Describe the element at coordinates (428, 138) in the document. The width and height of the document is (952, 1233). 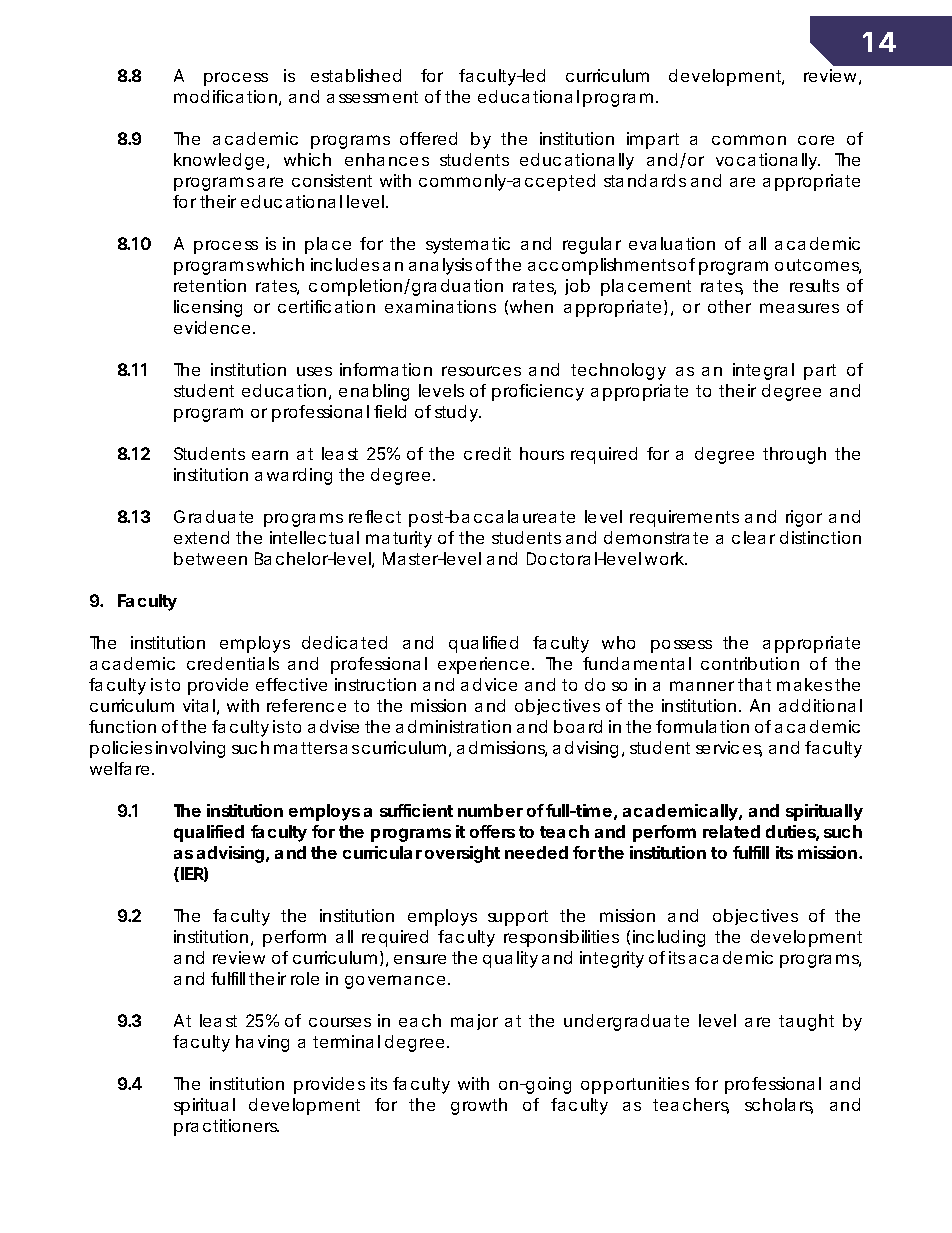
I see `offered` at that location.
